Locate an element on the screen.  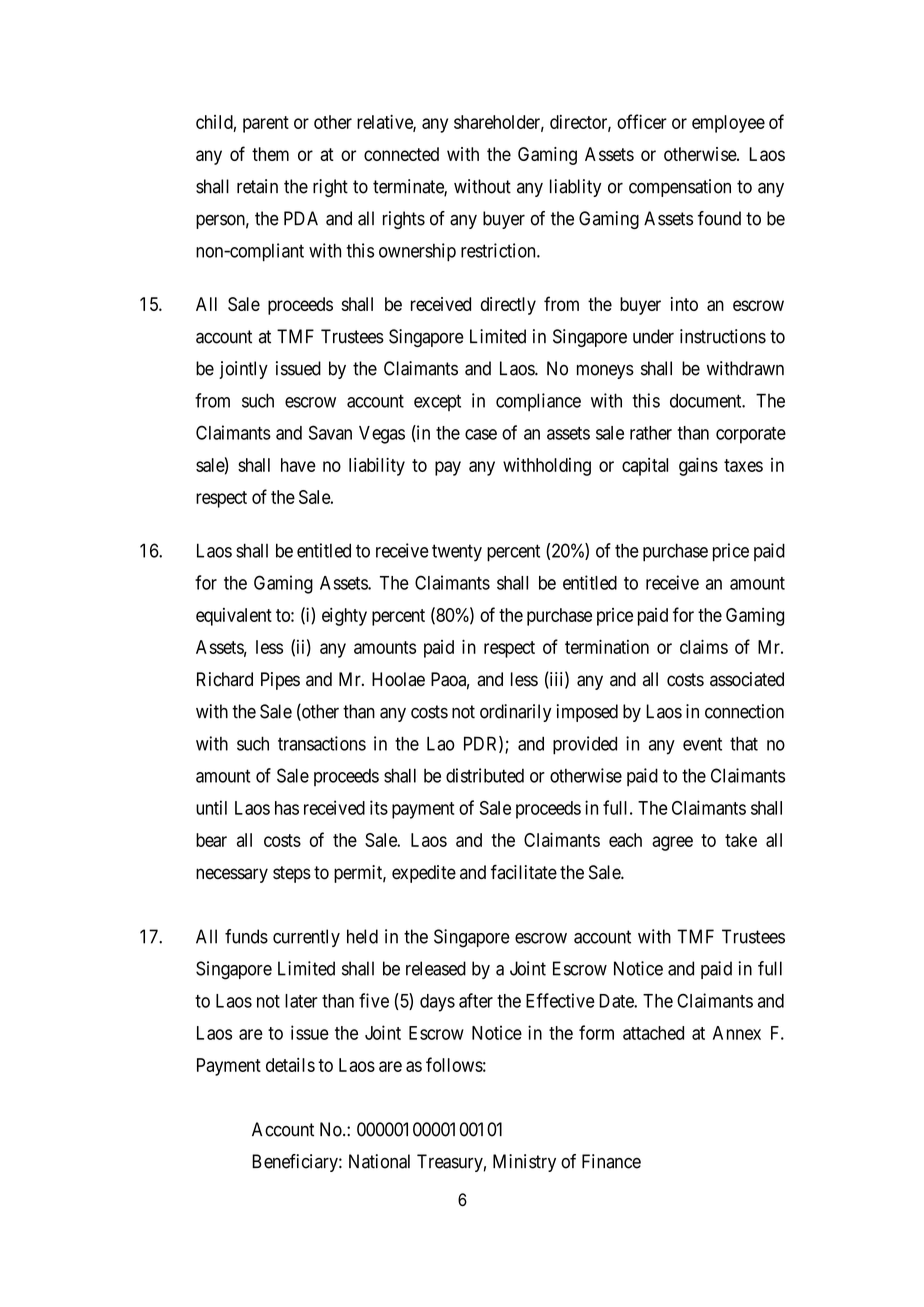
details is located at coordinates (290, 1065).
